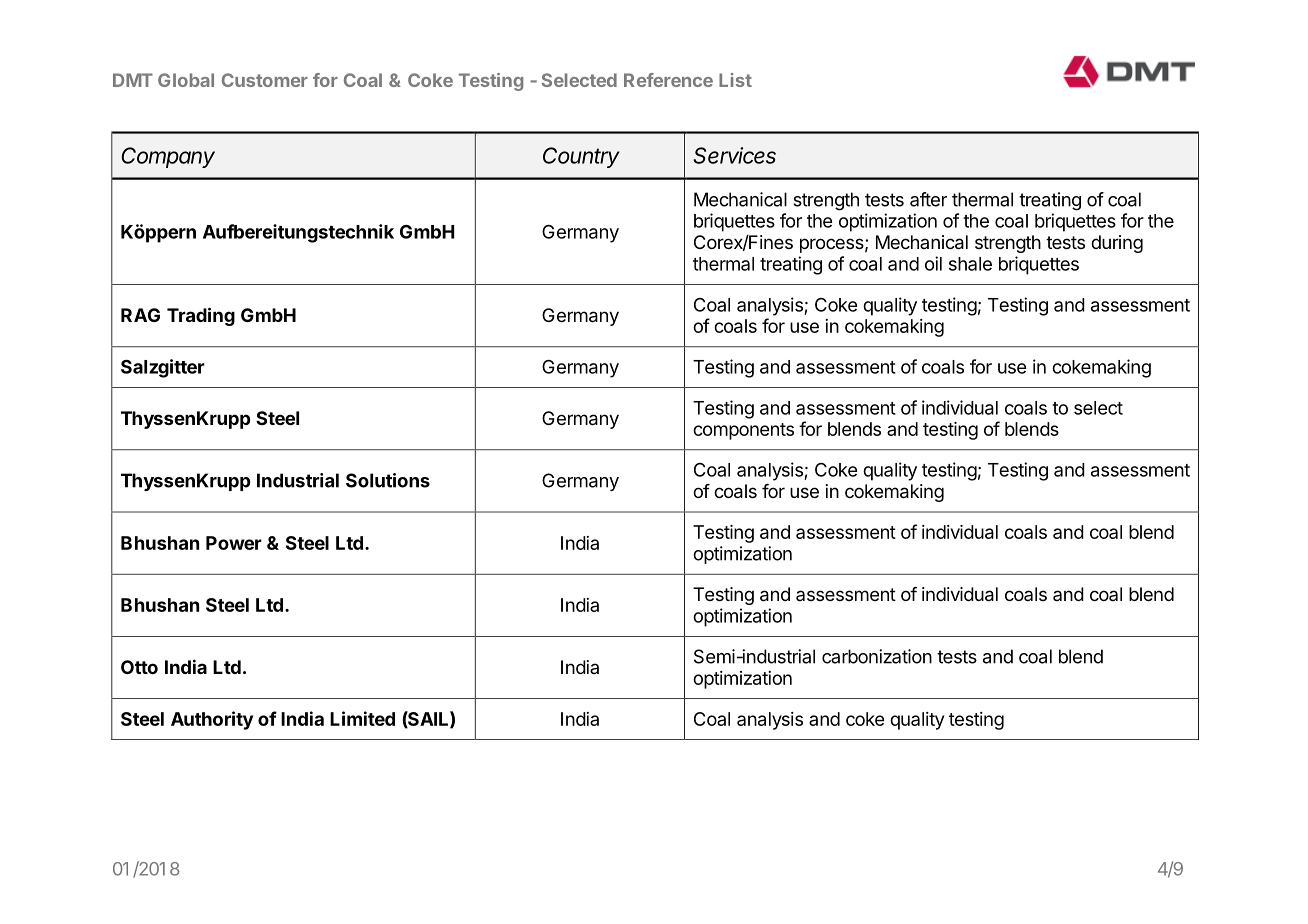 This screenshot has width=1308, height=924. Describe the element at coordinates (201, 316) in the screenshot. I see `Trading` at that location.
